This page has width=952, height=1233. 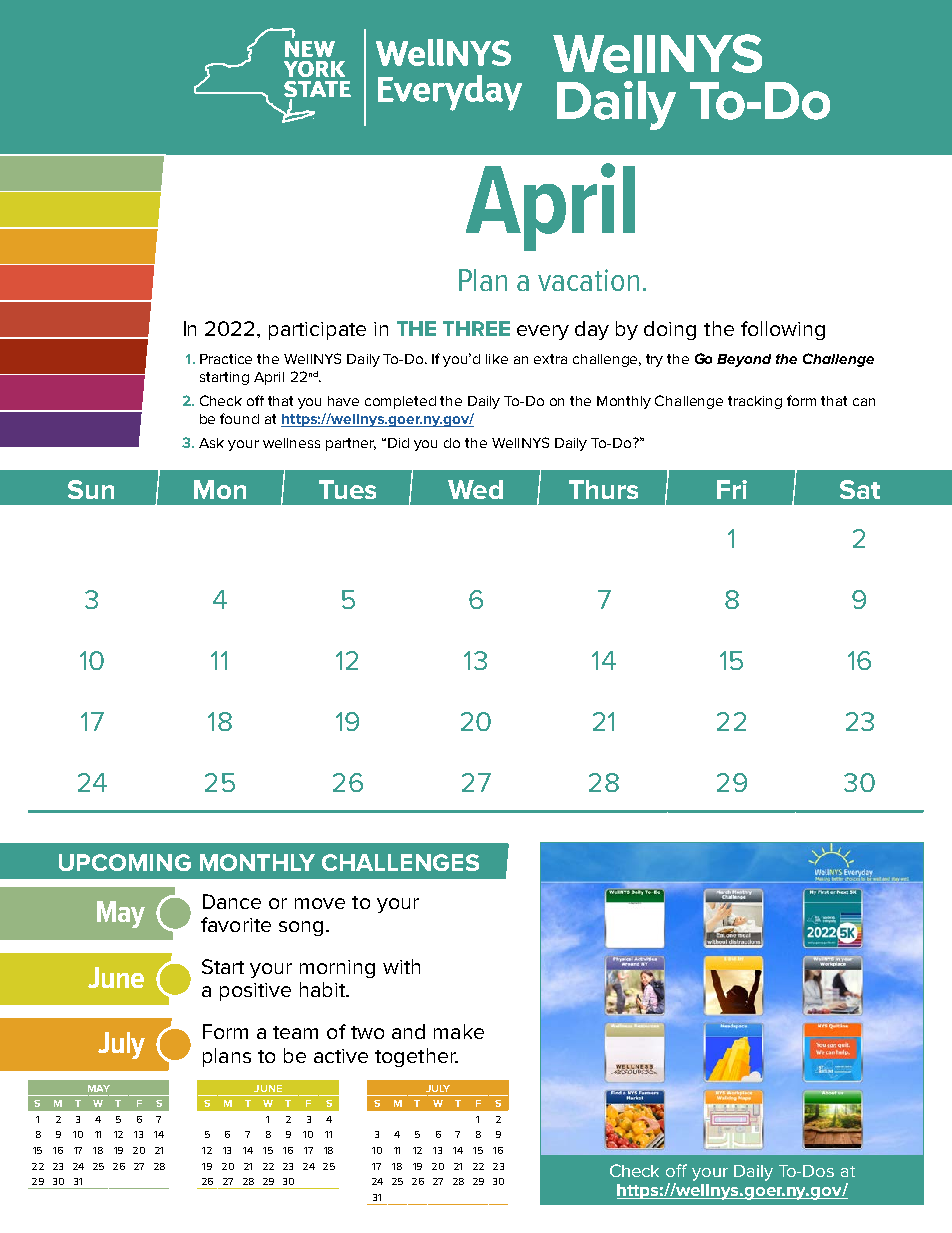 I want to click on positive, so click(x=255, y=992).
